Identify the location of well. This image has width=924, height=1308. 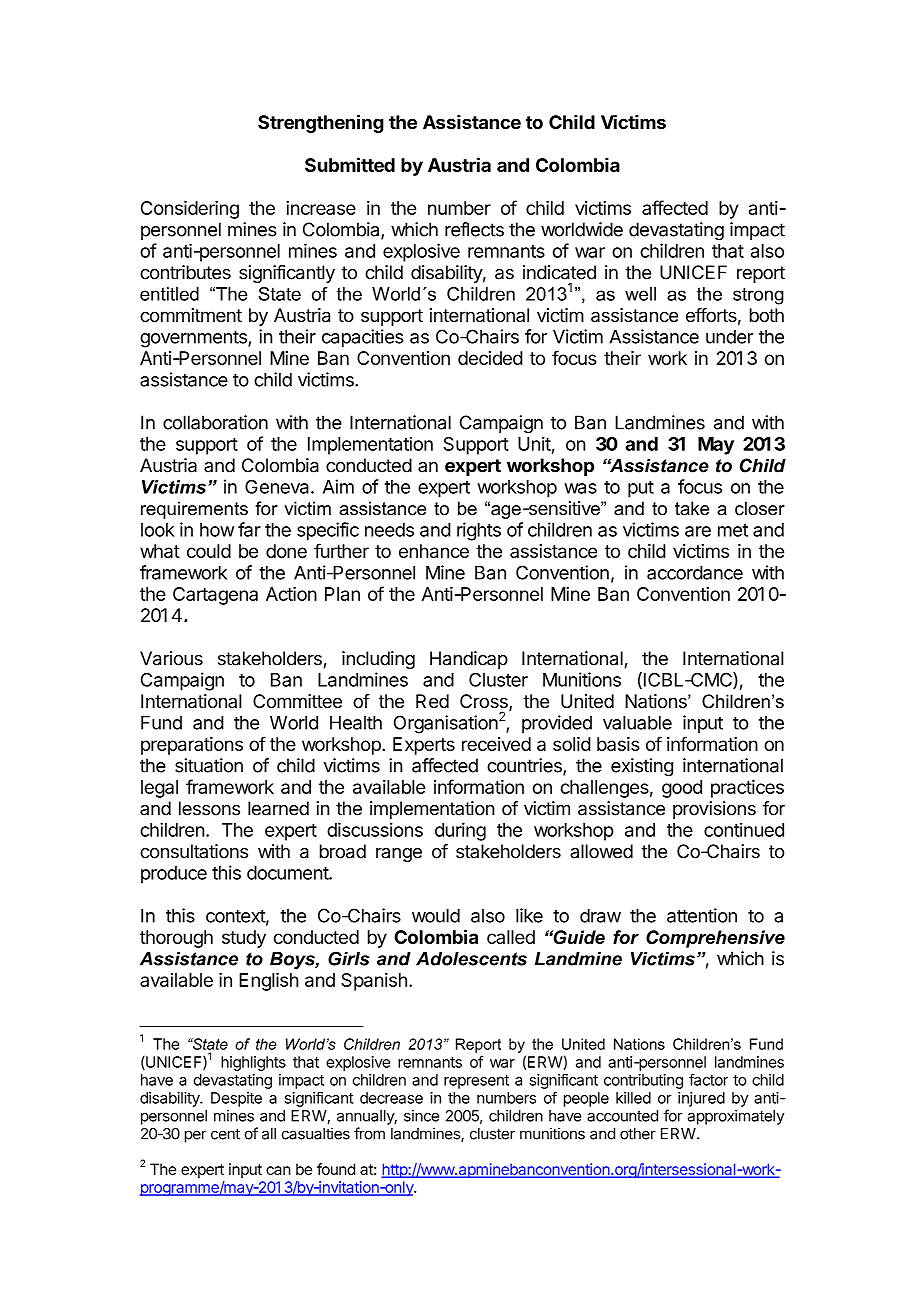
(640, 294).
